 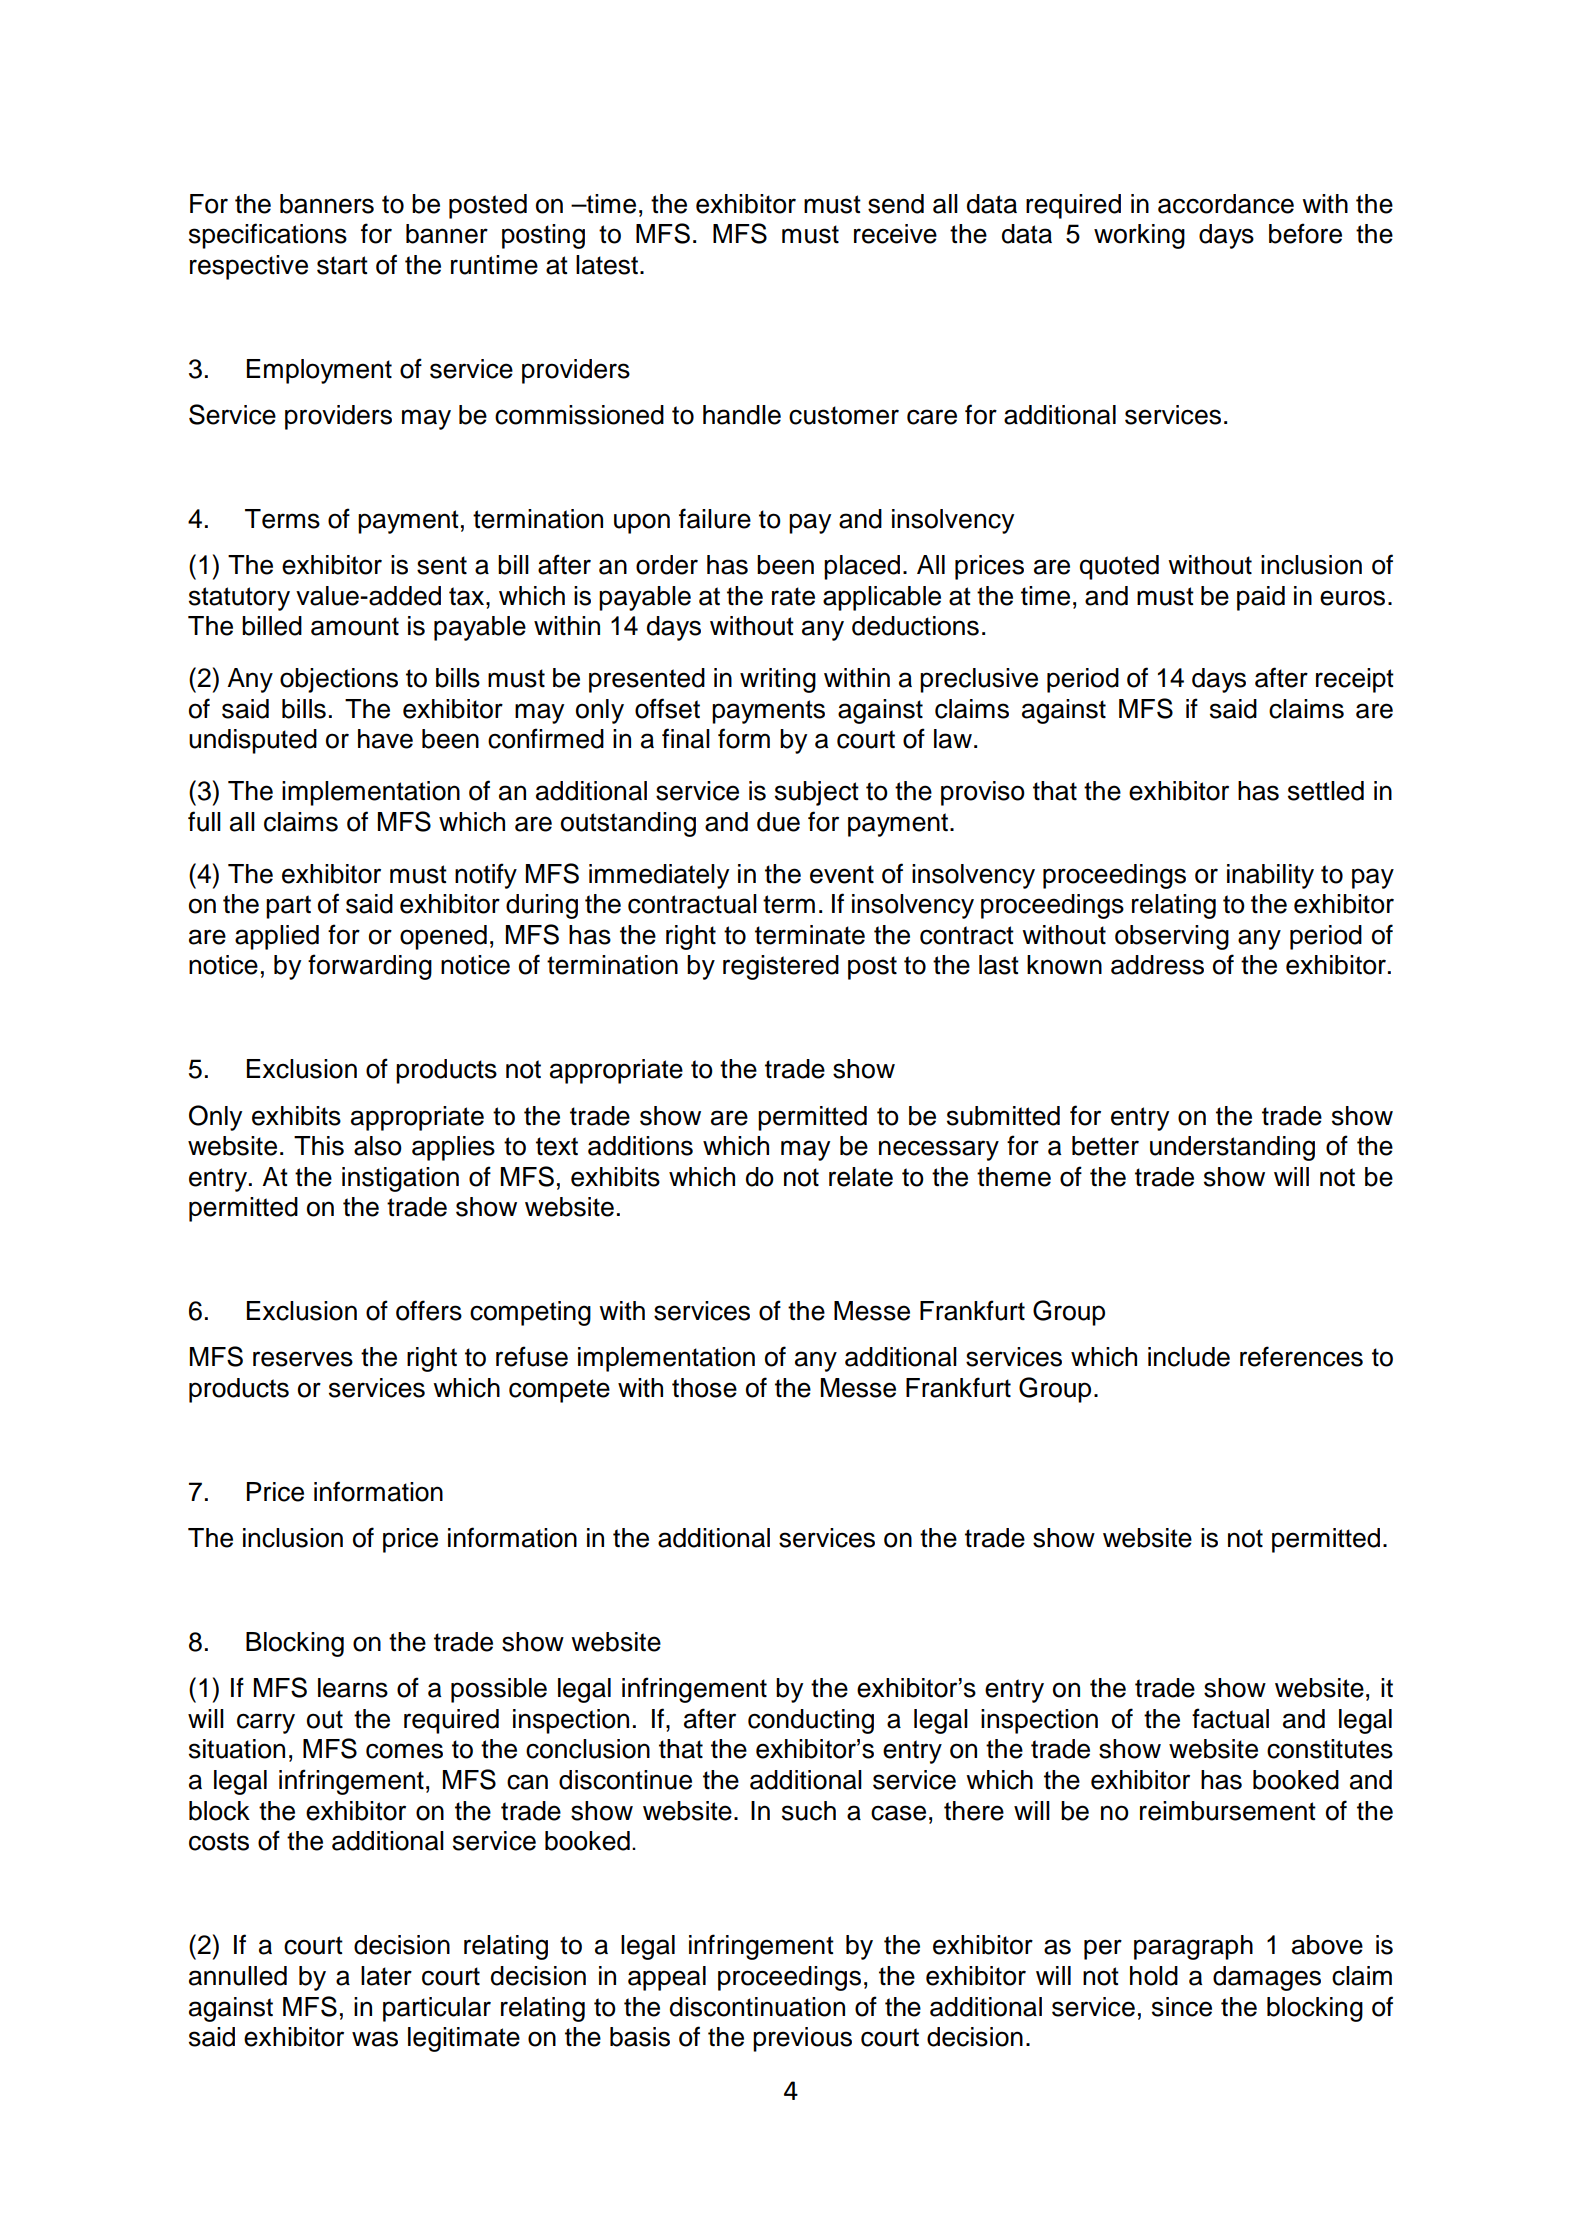 I want to click on accordance, so click(x=1226, y=204).
